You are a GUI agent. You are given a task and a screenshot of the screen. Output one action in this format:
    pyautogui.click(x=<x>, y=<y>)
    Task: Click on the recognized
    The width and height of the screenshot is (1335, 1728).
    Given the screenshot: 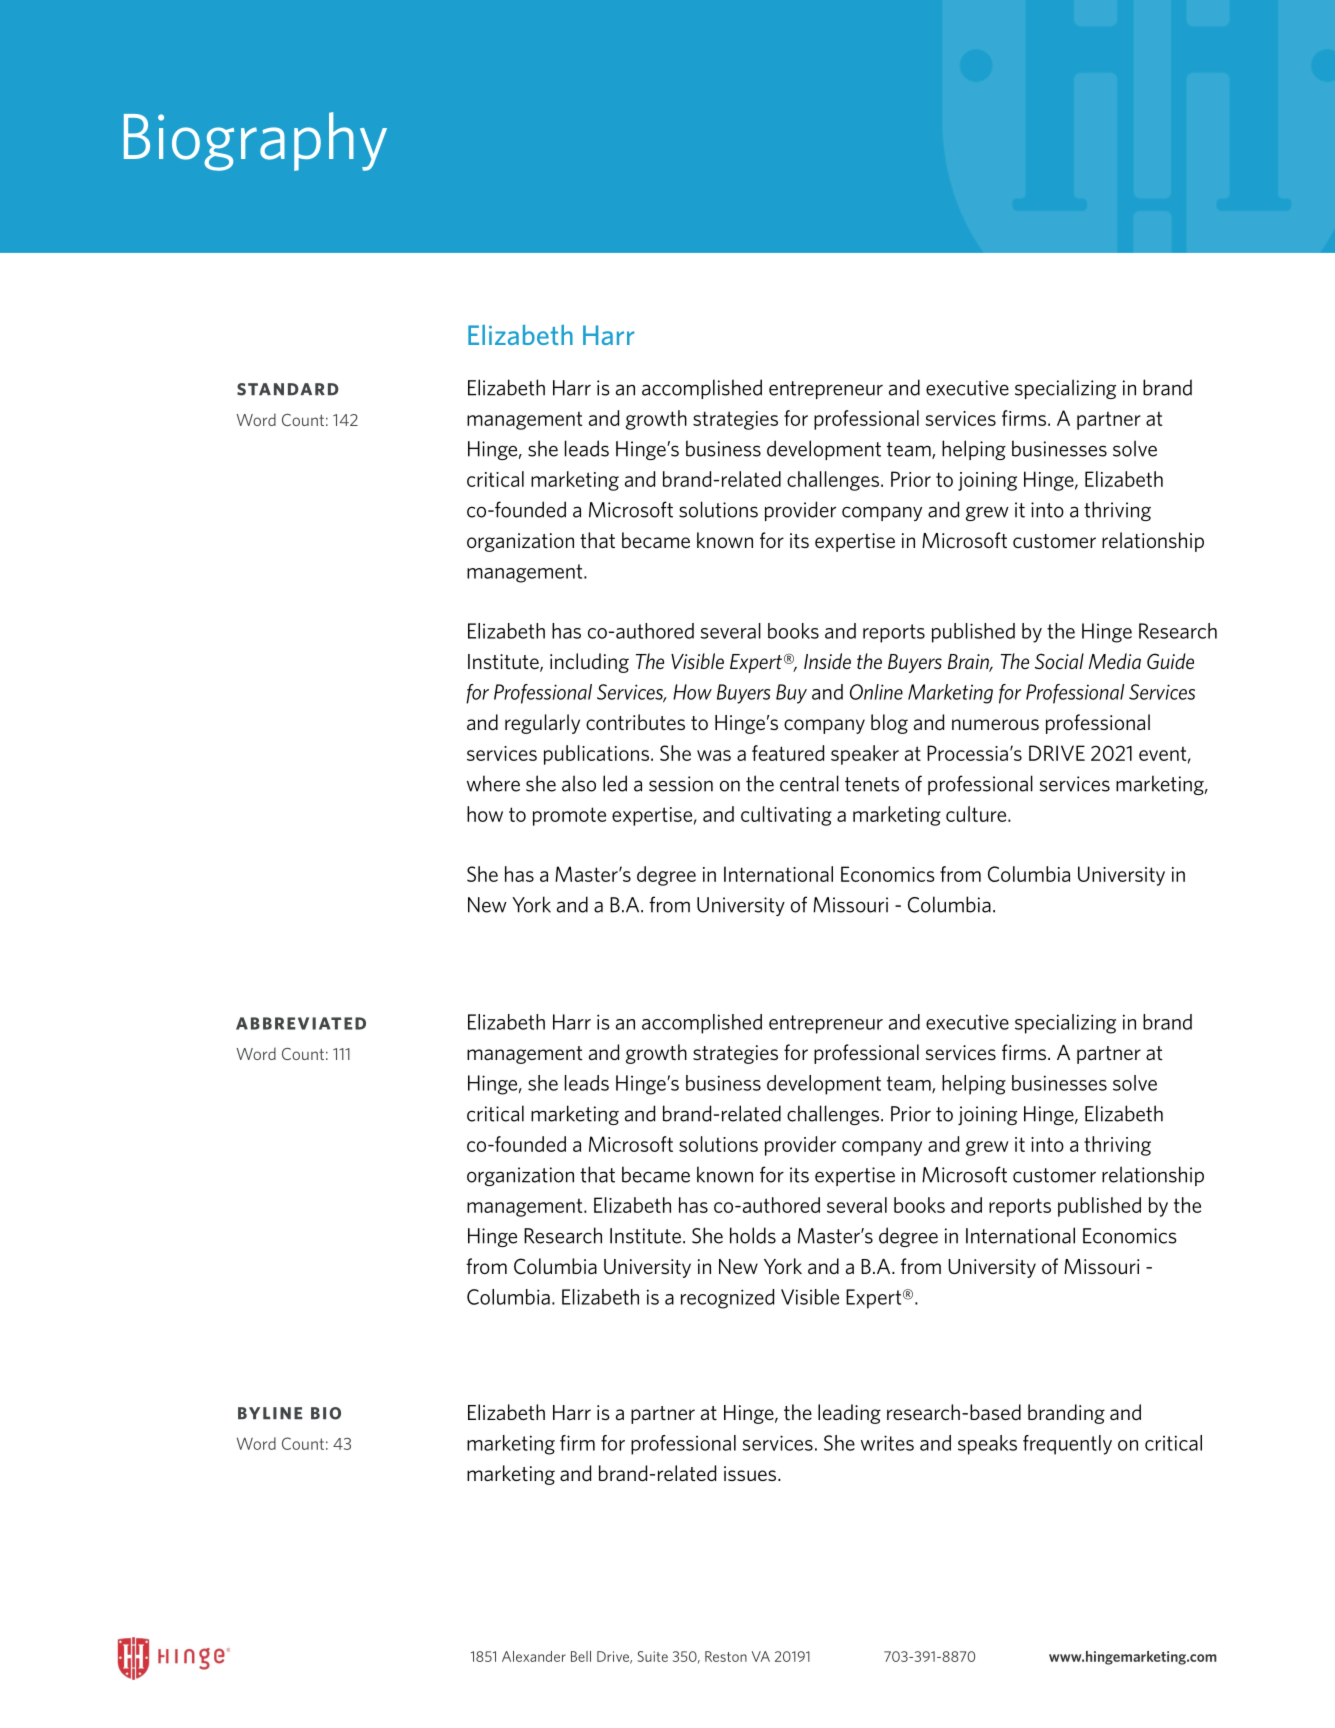 What is the action you would take?
    pyautogui.click(x=727, y=1299)
